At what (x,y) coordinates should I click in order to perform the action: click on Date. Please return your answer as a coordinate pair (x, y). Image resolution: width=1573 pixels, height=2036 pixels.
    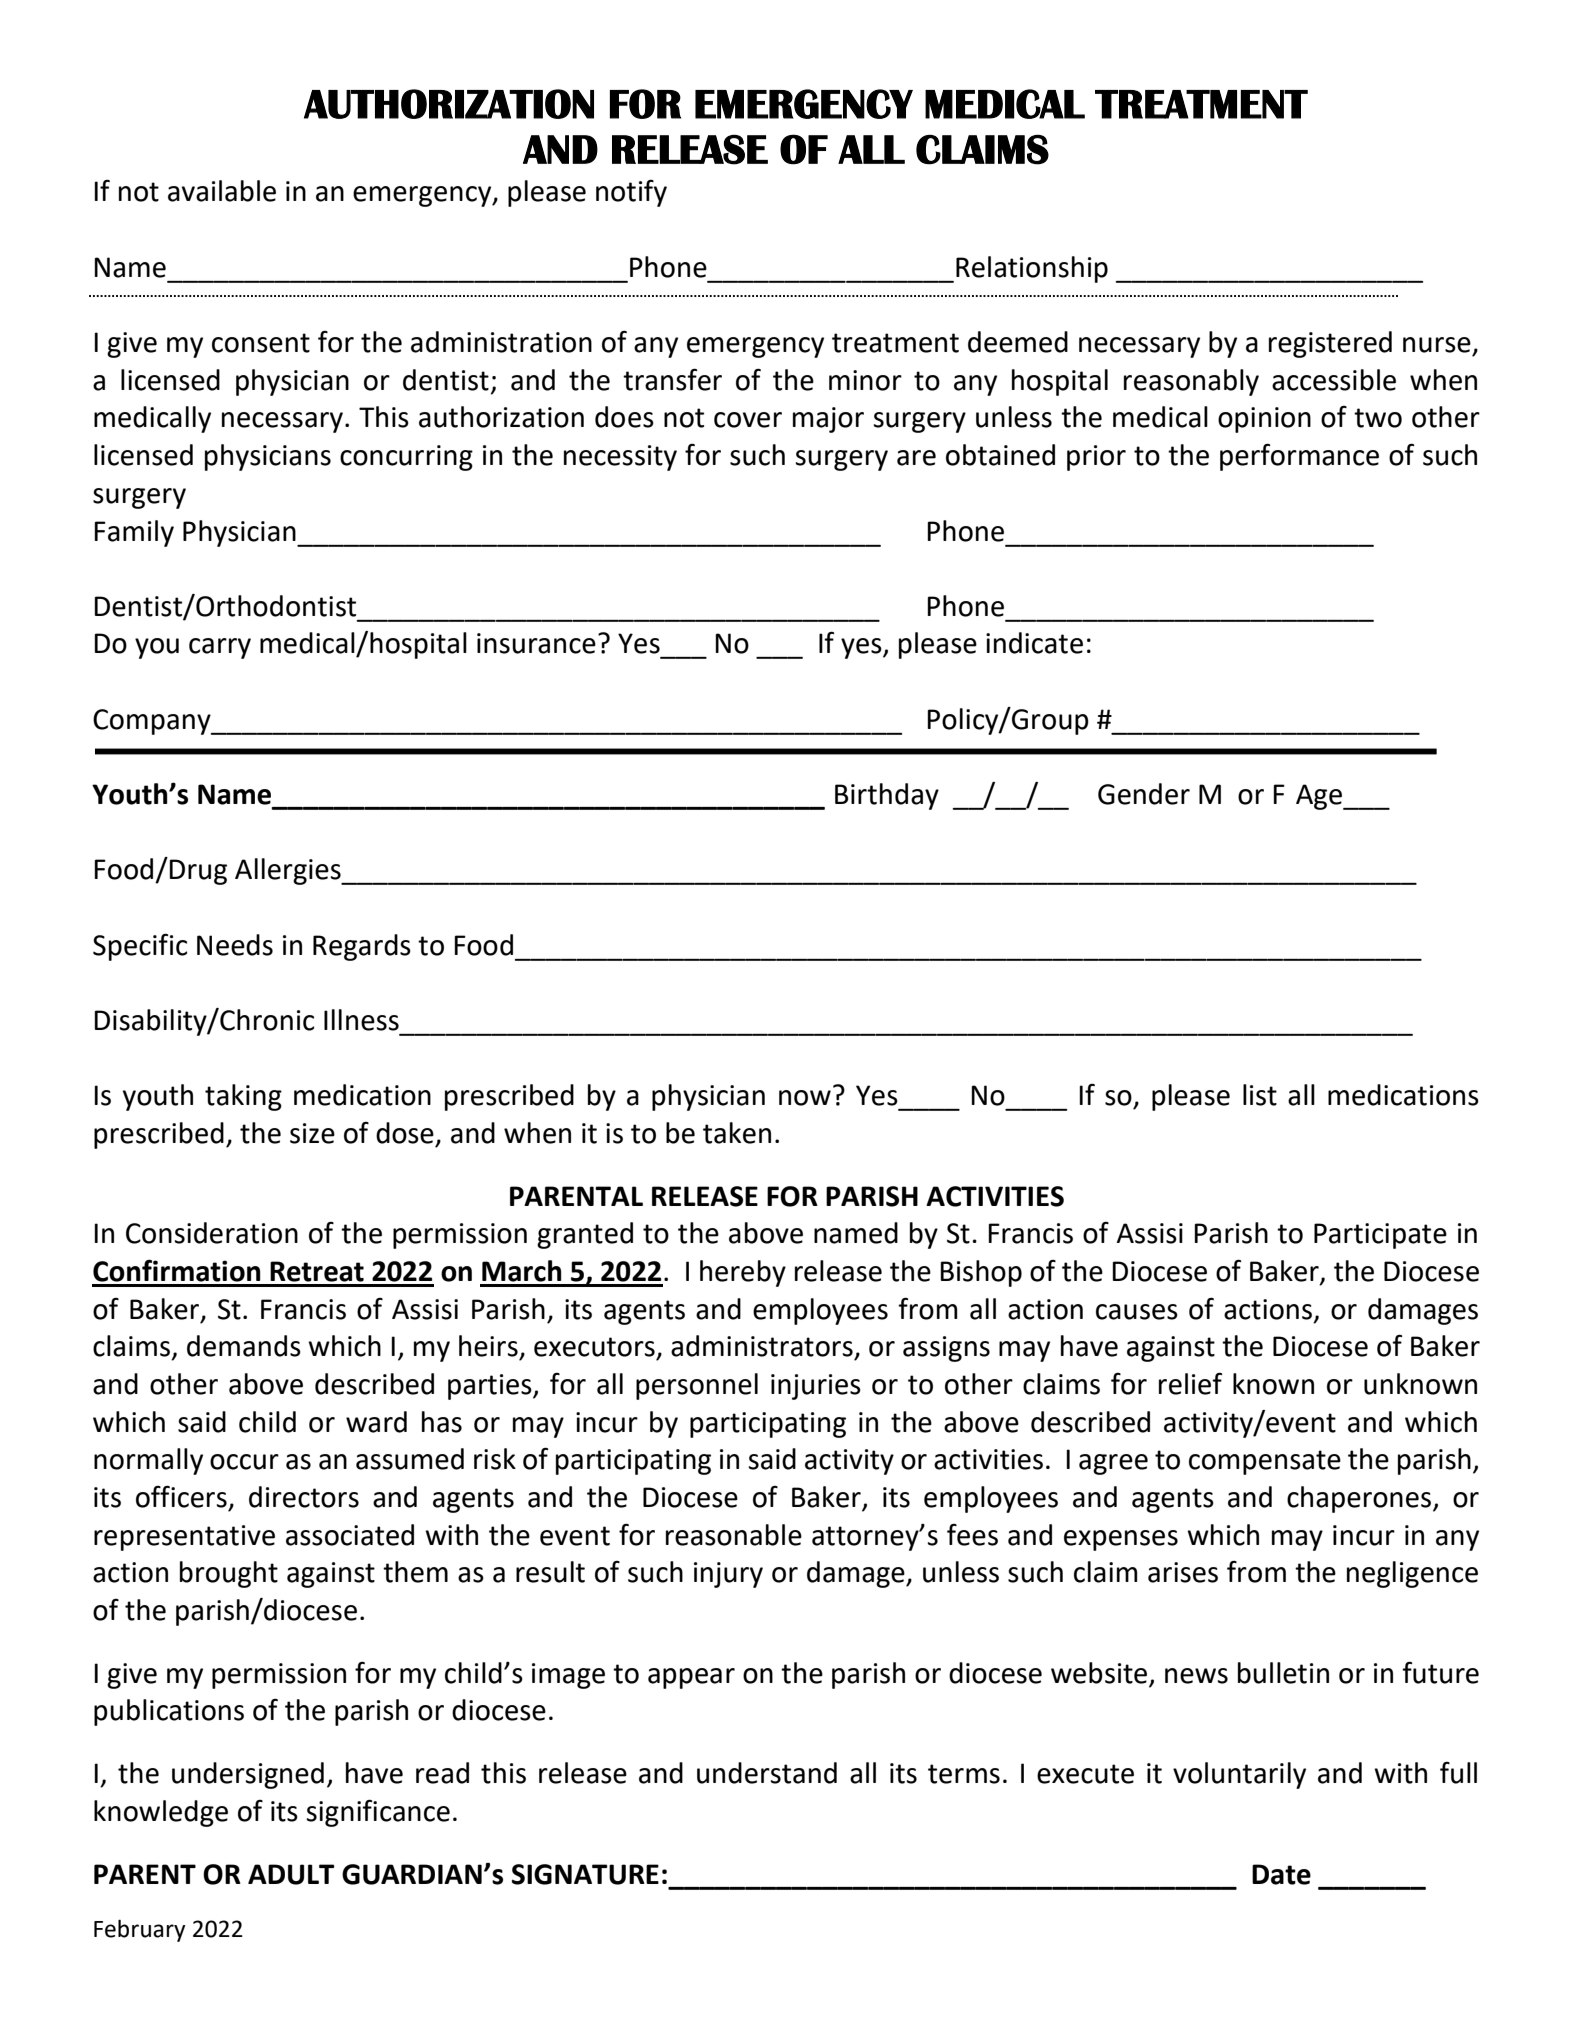
    Looking at the image, I should click on (1281, 1874).
